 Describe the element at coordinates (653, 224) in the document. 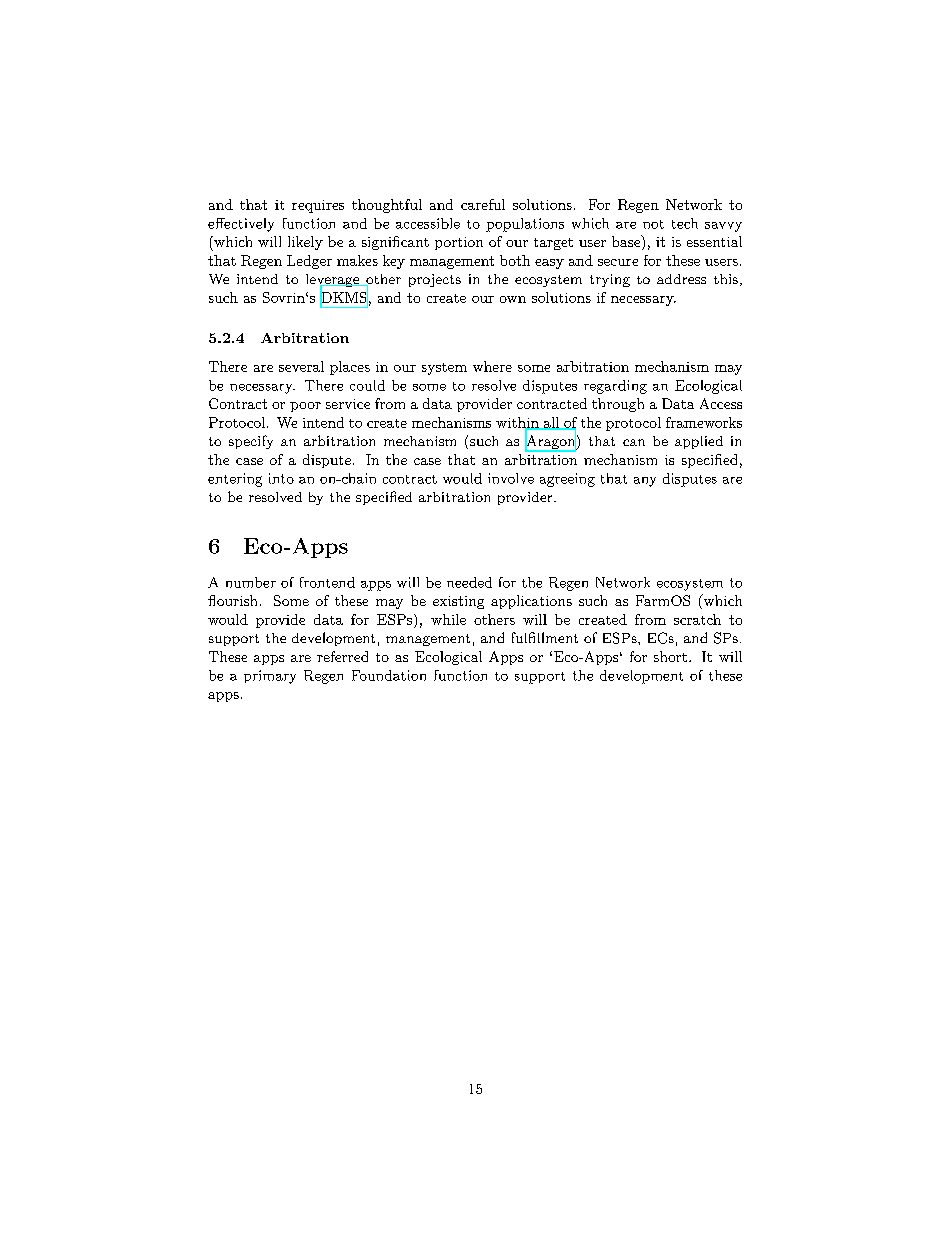

I see `not` at that location.
